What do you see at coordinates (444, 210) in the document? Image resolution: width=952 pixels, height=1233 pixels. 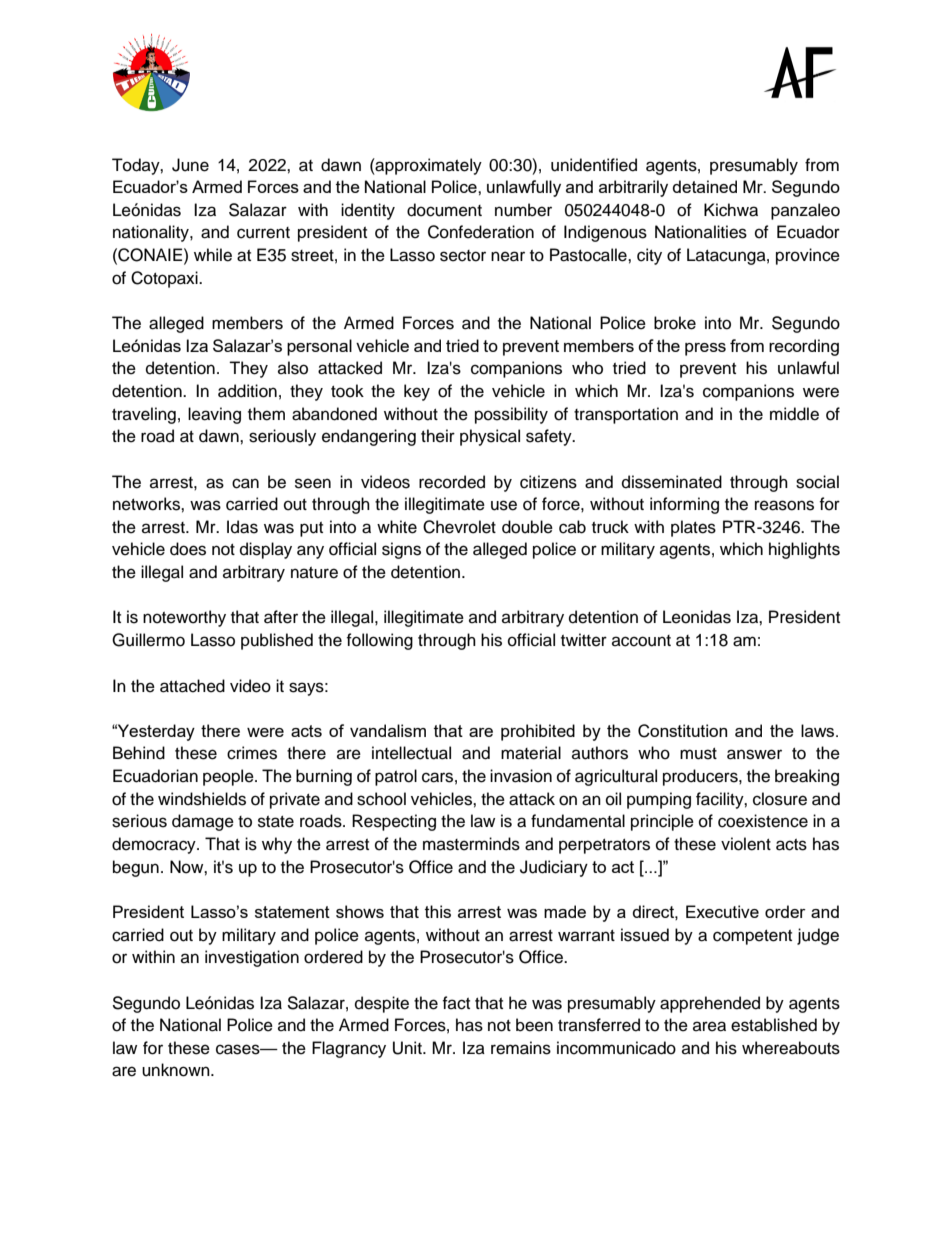 I see `document` at bounding box center [444, 210].
